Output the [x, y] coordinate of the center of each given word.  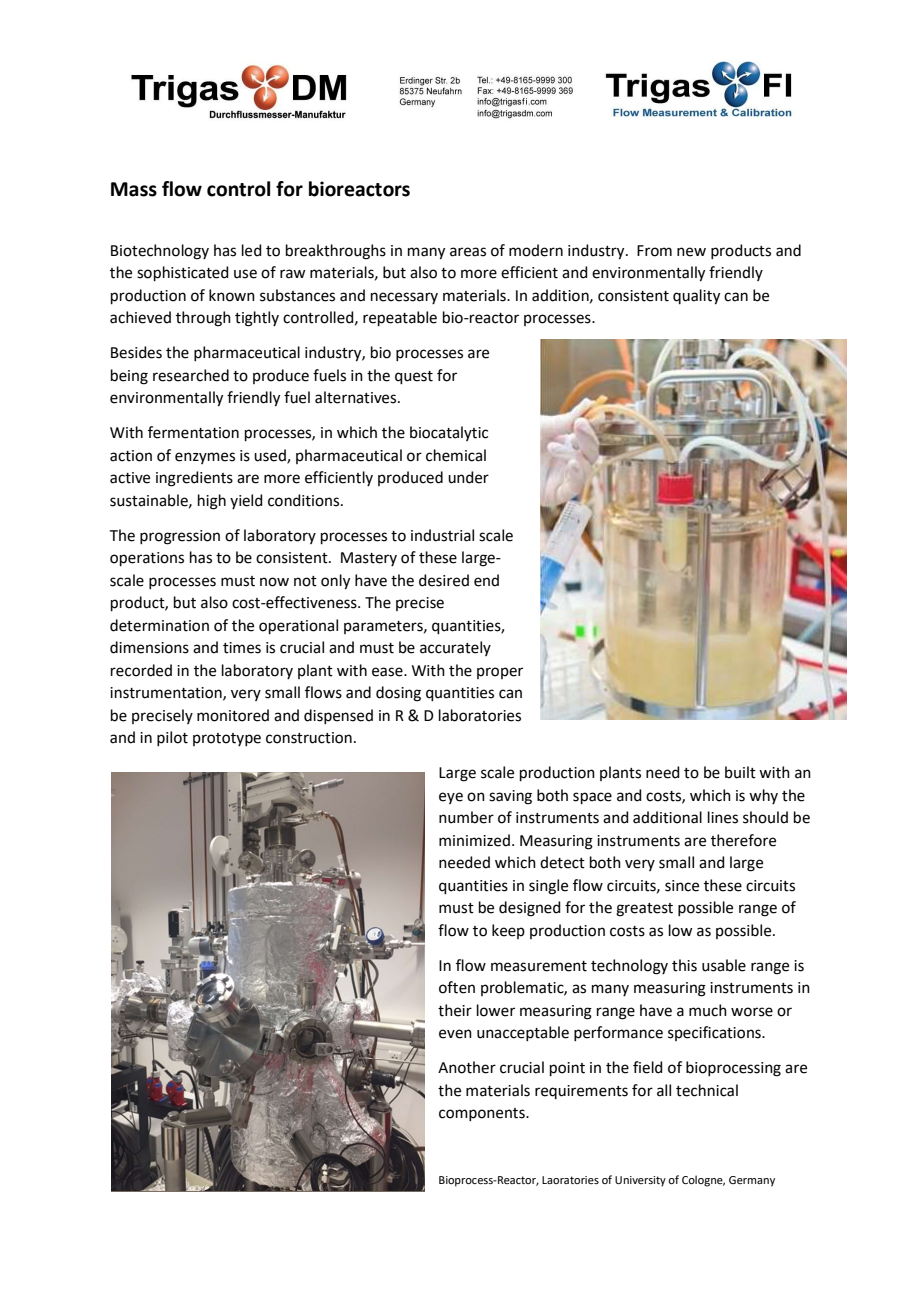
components [483, 1114]
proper [500, 673]
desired [444, 580]
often [457, 987]
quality [696, 297]
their [455, 1010]
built [740, 772]
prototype [227, 739]
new [691, 252]
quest [414, 377]
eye [451, 798]
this [684, 965]
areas [468, 252]
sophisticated [183, 273]
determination [159, 625]
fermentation [193, 432]
